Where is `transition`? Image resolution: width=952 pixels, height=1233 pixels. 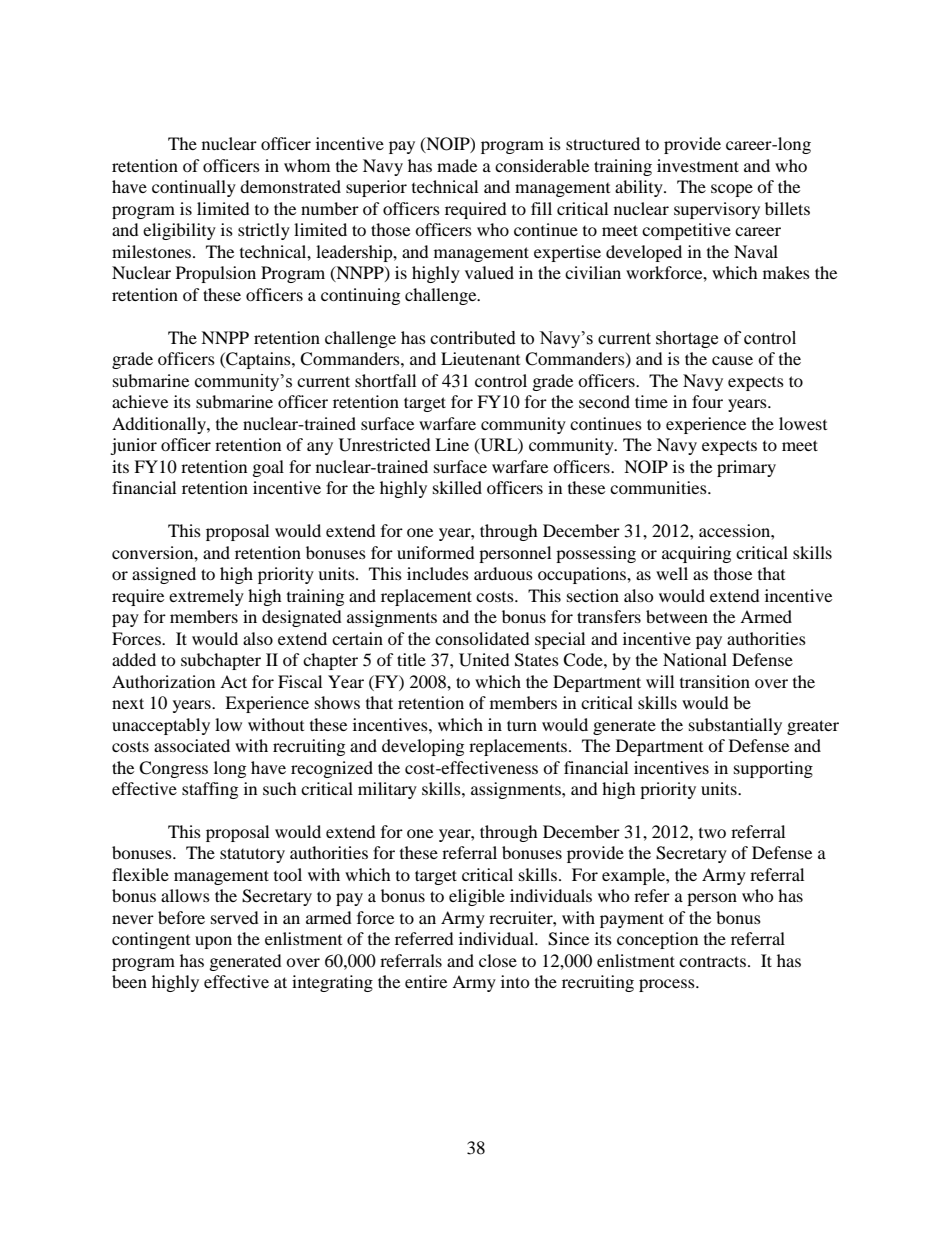 transition is located at coordinates (715, 681).
